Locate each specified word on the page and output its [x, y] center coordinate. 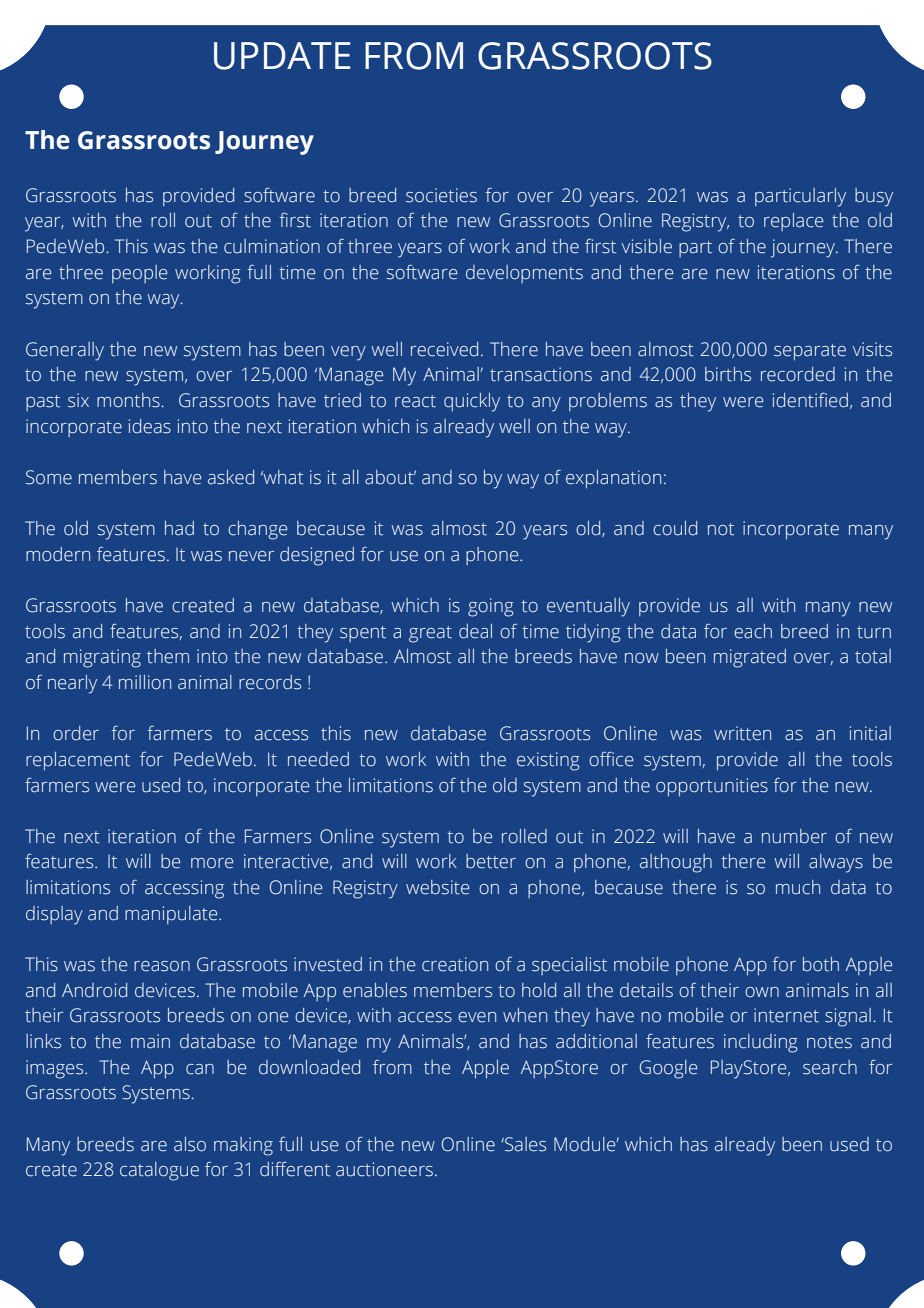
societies [441, 195]
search [830, 1067]
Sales [524, 1144]
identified [810, 400]
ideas [150, 426]
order [76, 733]
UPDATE [282, 56]
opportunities [712, 787]
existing [548, 761]
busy [874, 197]
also [190, 1144]
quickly [472, 402]
